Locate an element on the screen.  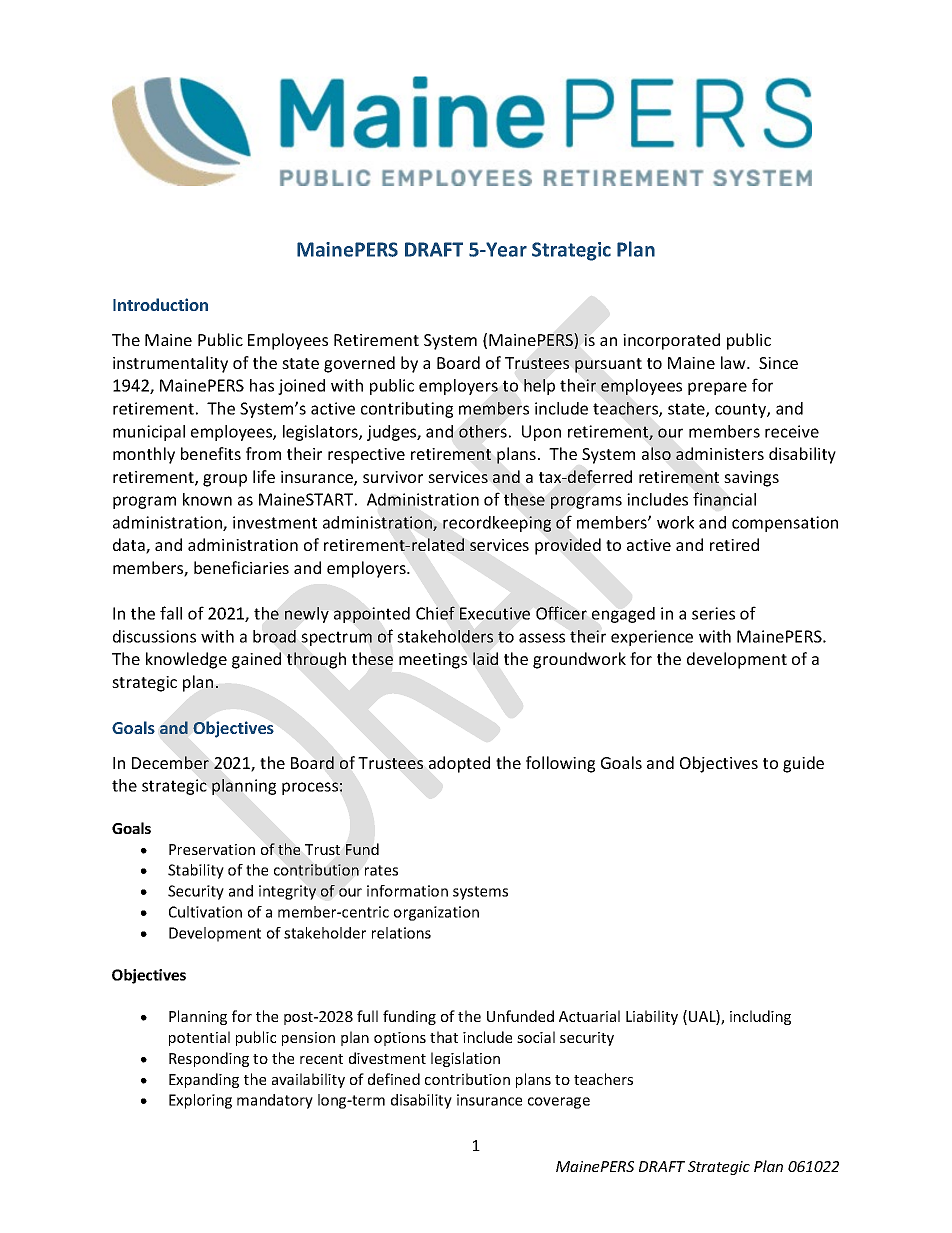
help is located at coordinates (539, 387).
